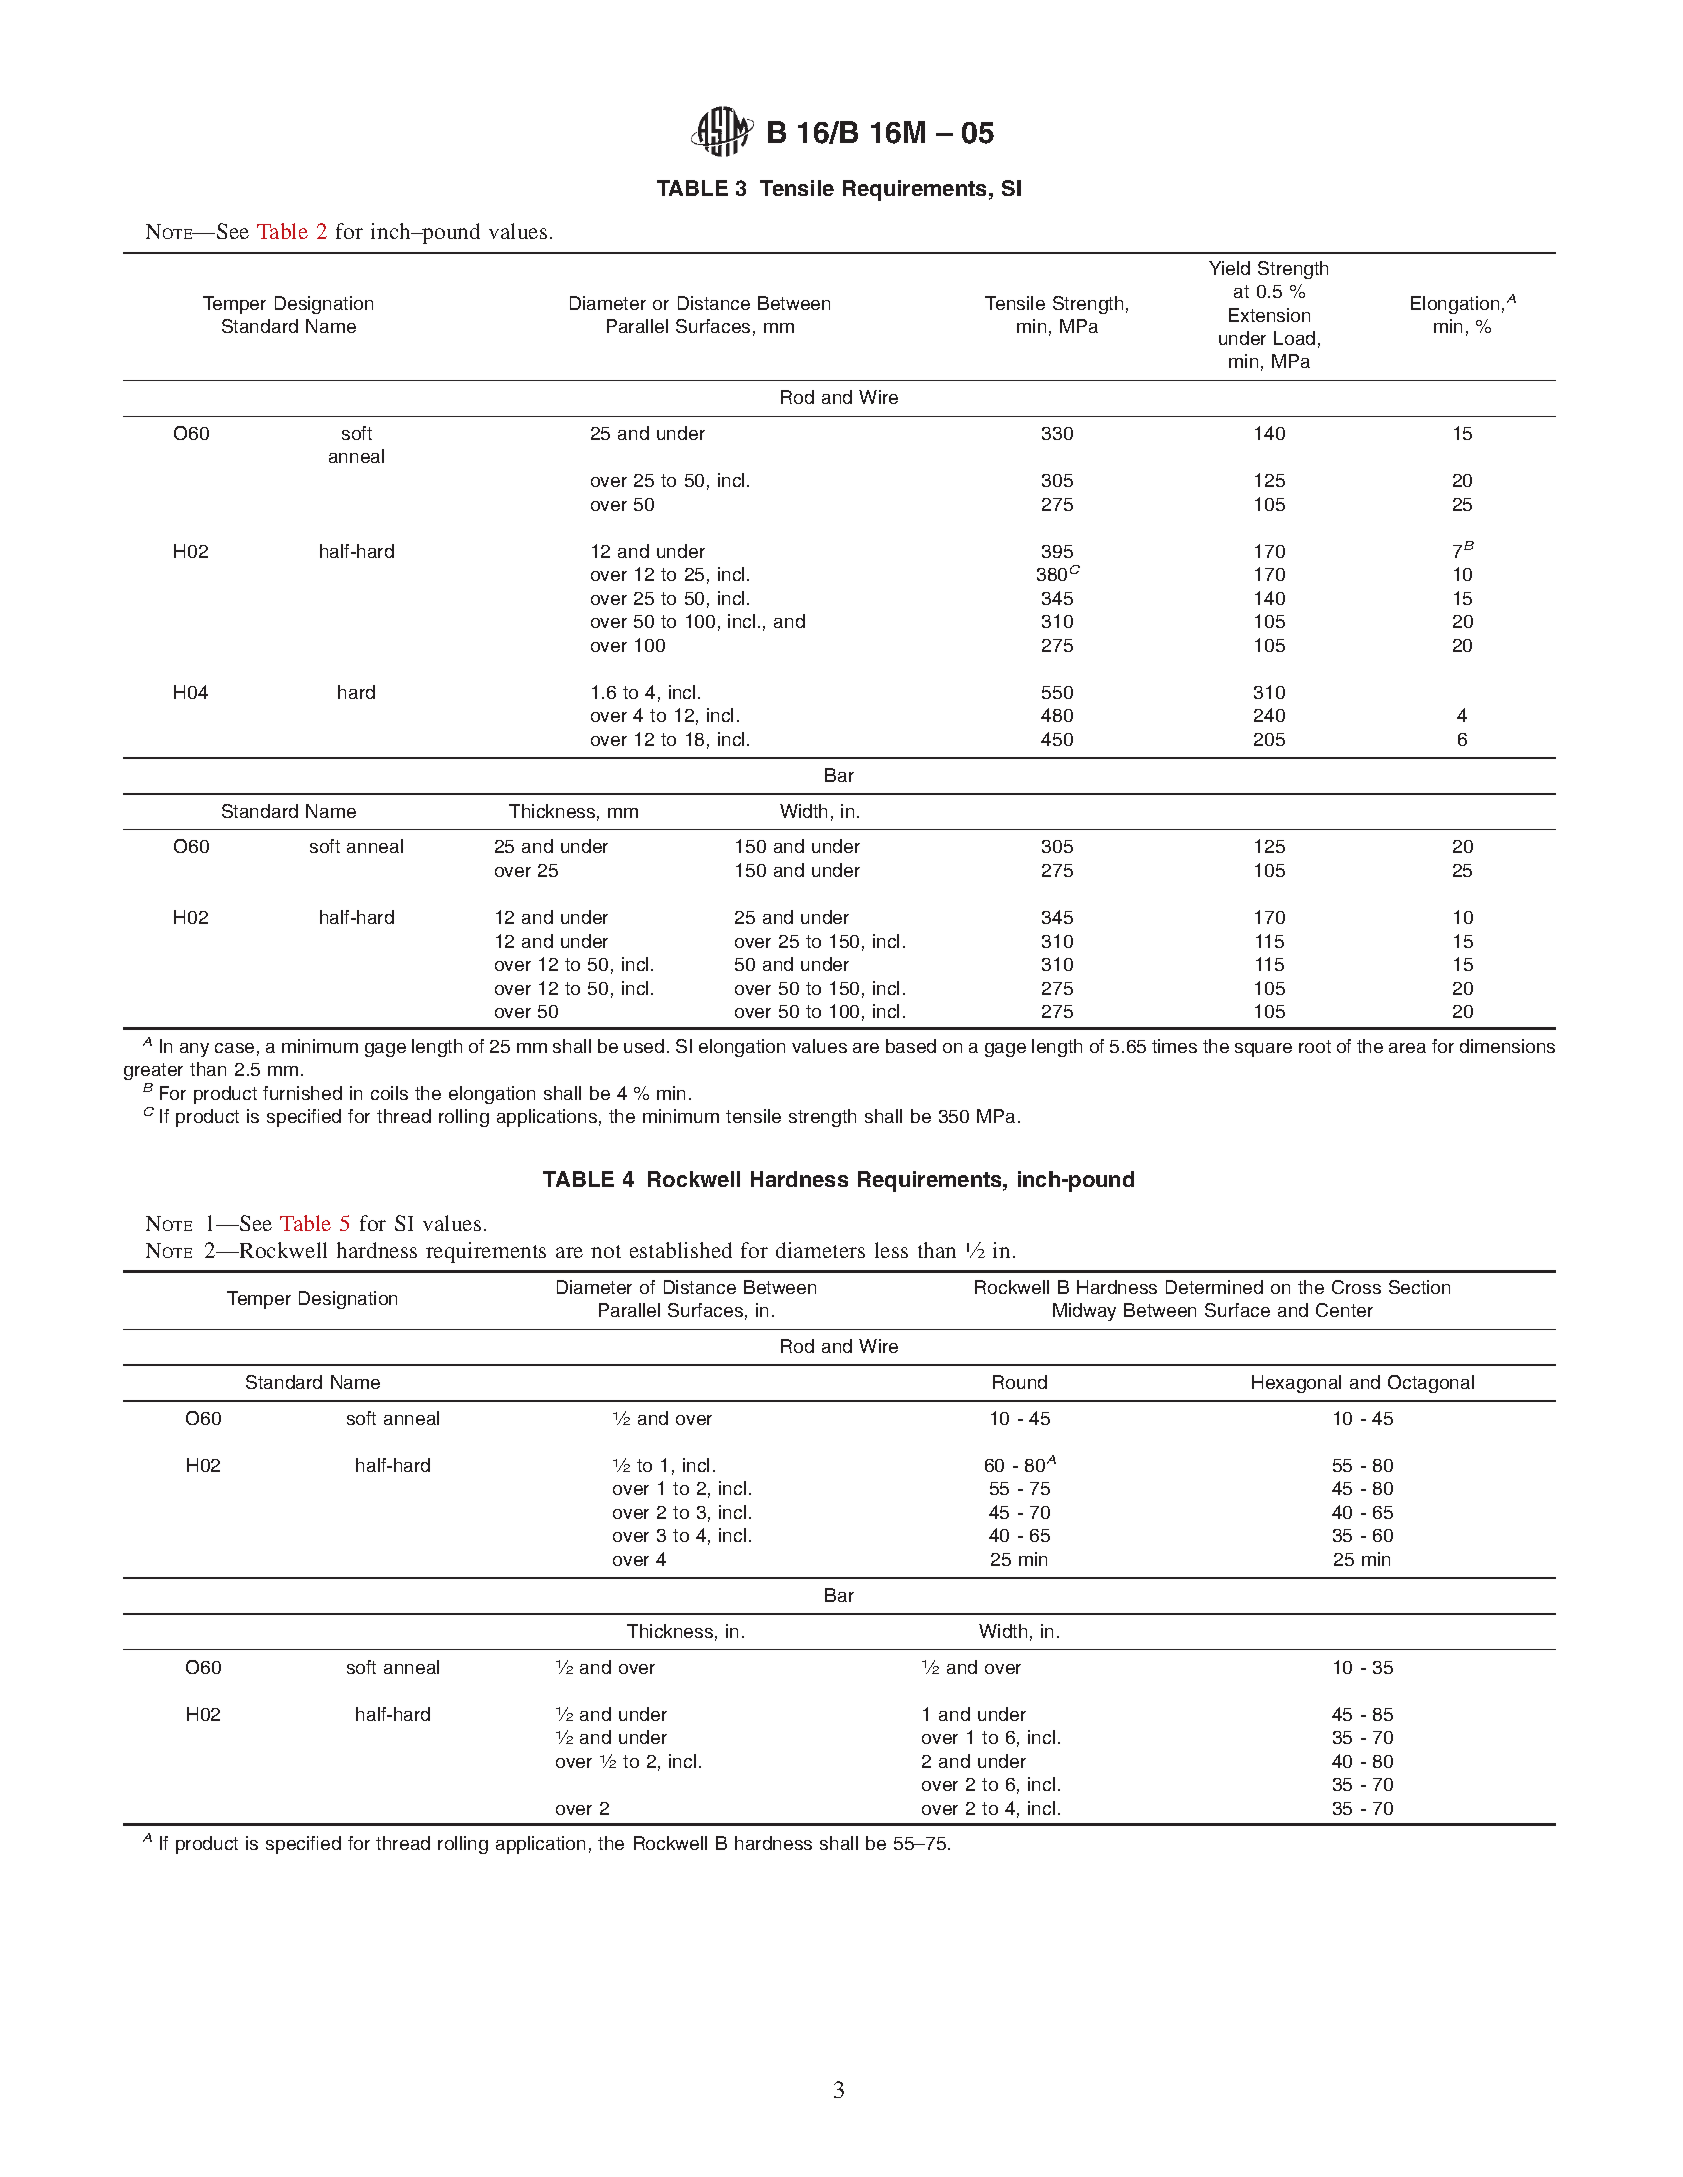 This screenshot has width=1683, height=2177. I want to click on based, so click(911, 1046).
